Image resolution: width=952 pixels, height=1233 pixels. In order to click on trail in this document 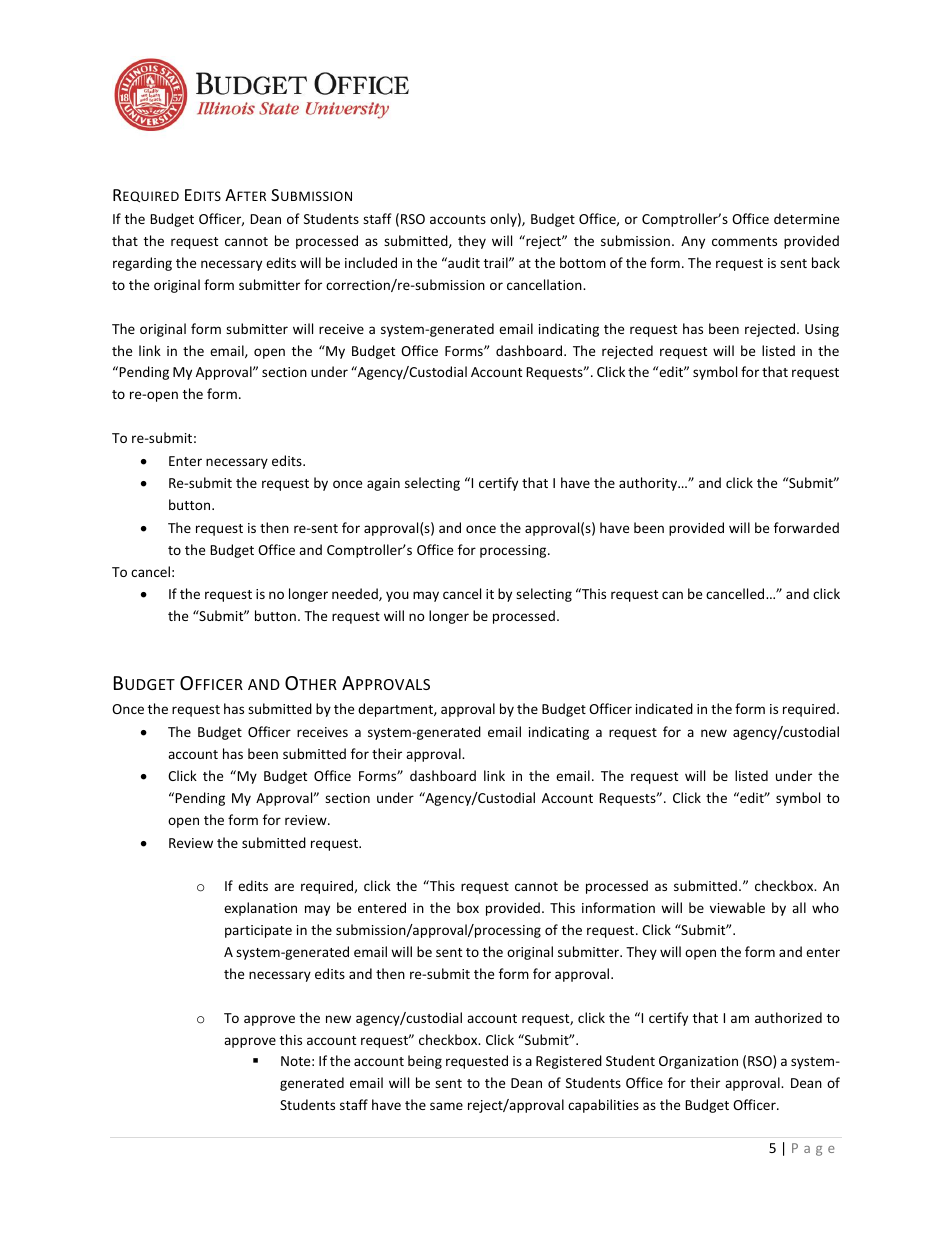, I will do `click(497, 262)`.
